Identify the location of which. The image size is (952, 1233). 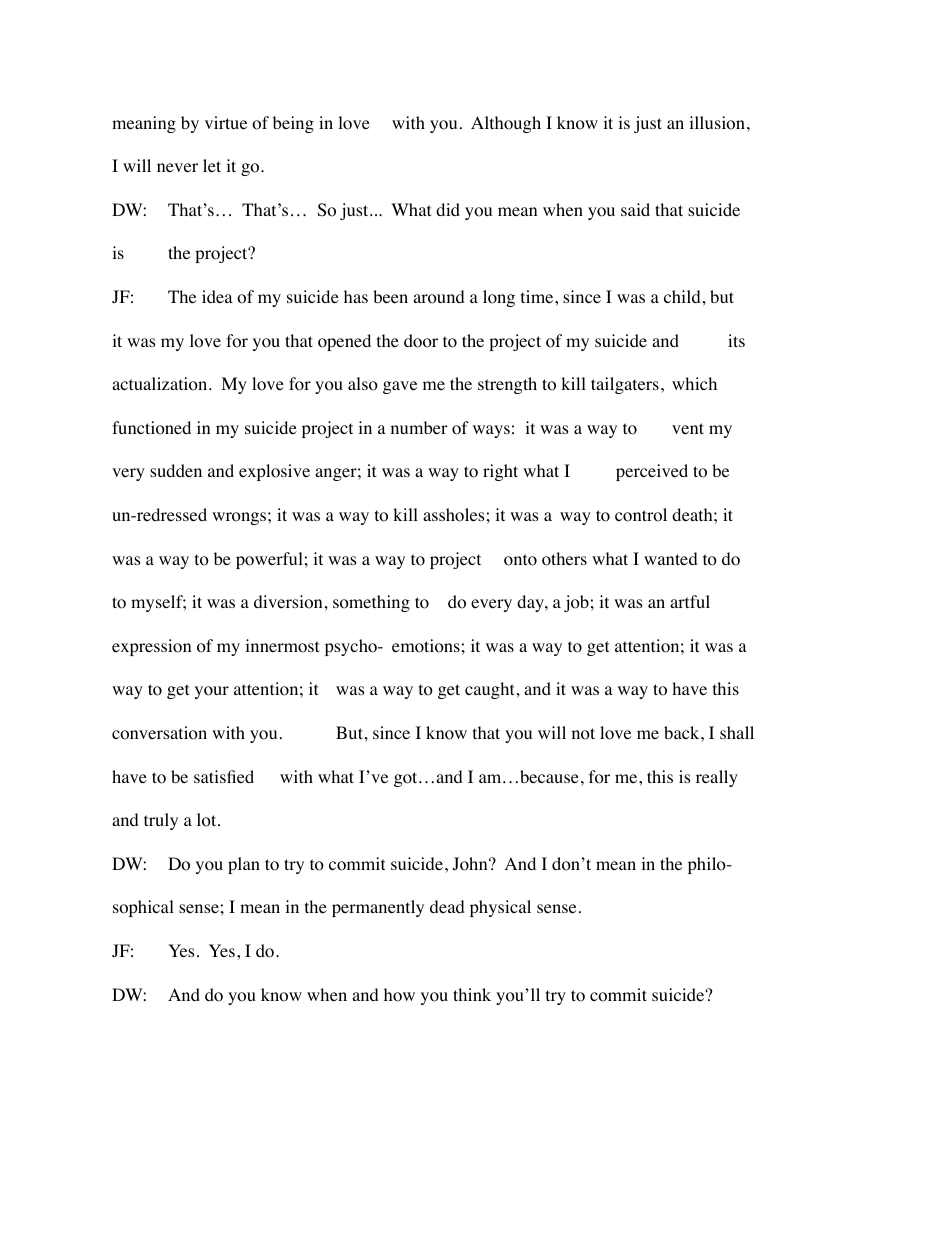
(694, 383).
